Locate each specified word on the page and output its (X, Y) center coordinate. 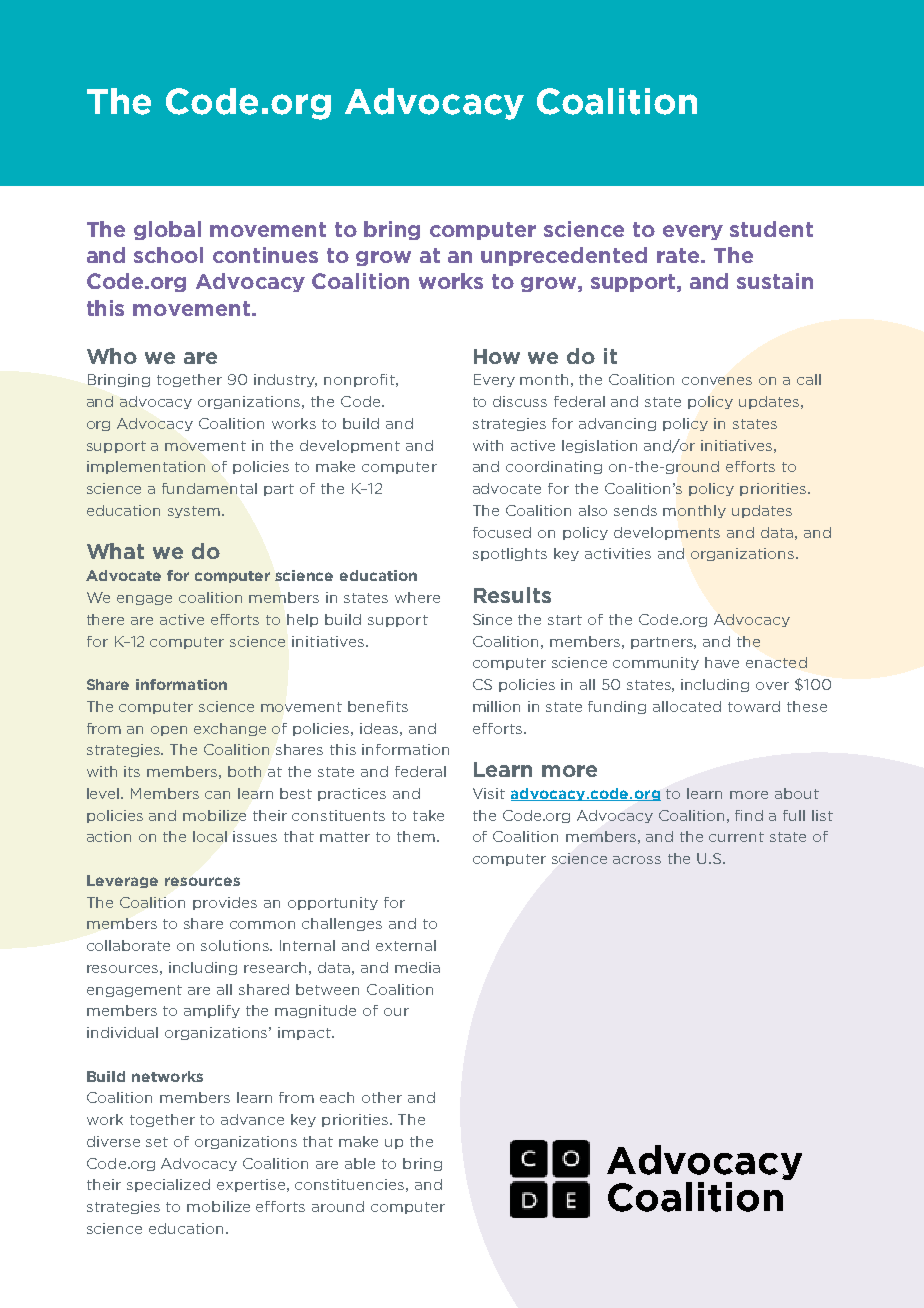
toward (754, 706)
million (496, 706)
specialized (168, 1185)
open (169, 731)
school (168, 255)
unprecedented (564, 256)
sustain (775, 281)
